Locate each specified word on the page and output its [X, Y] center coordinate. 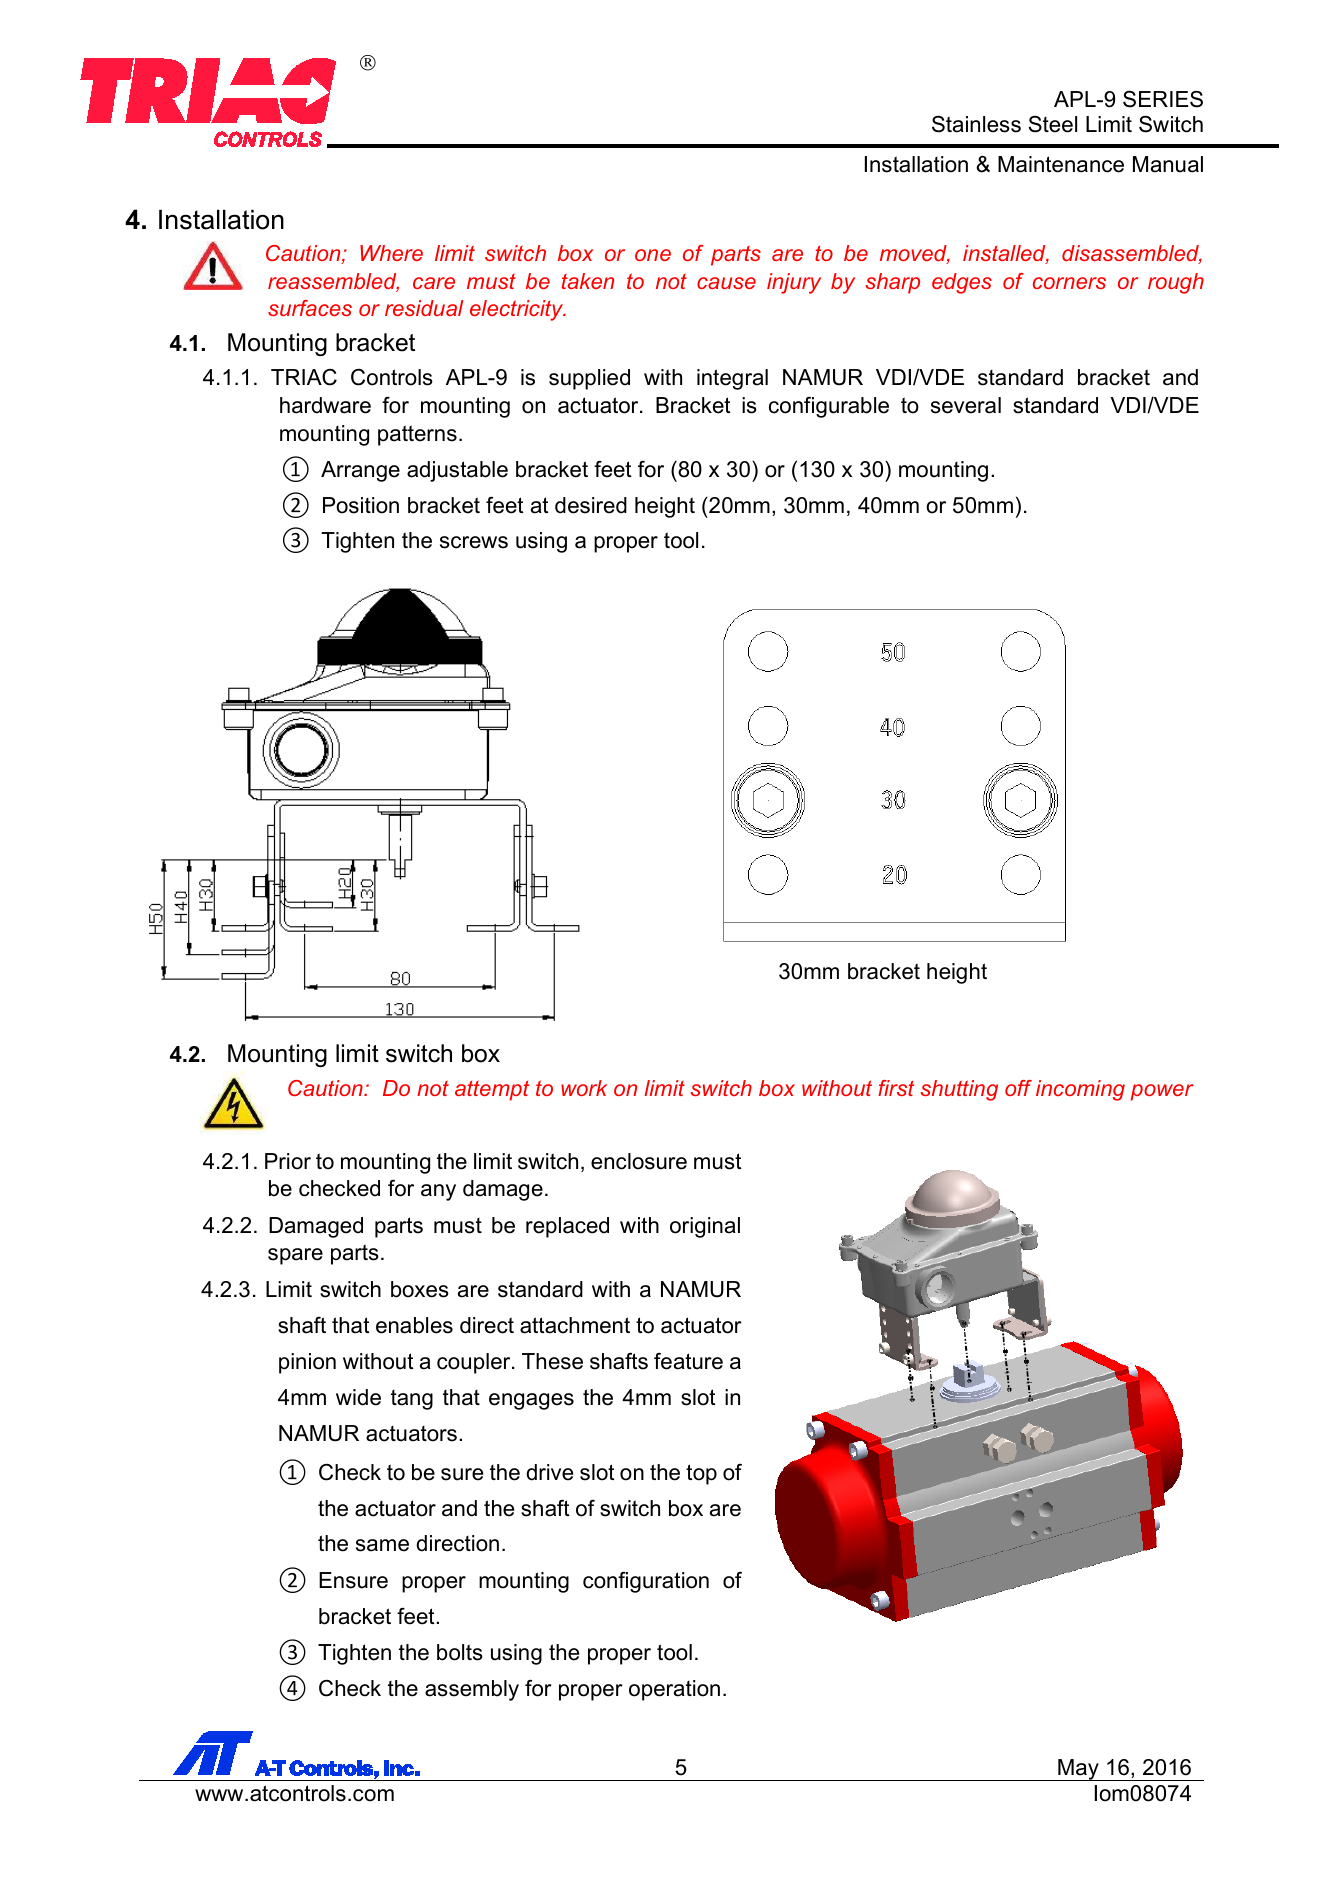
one [653, 255]
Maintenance [1061, 164]
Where [391, 253]
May [1078, 1770]
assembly [472, 1690]
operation [674, 1690]
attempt [492, 1091]
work [584, 1088]
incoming [1080, 1090]
